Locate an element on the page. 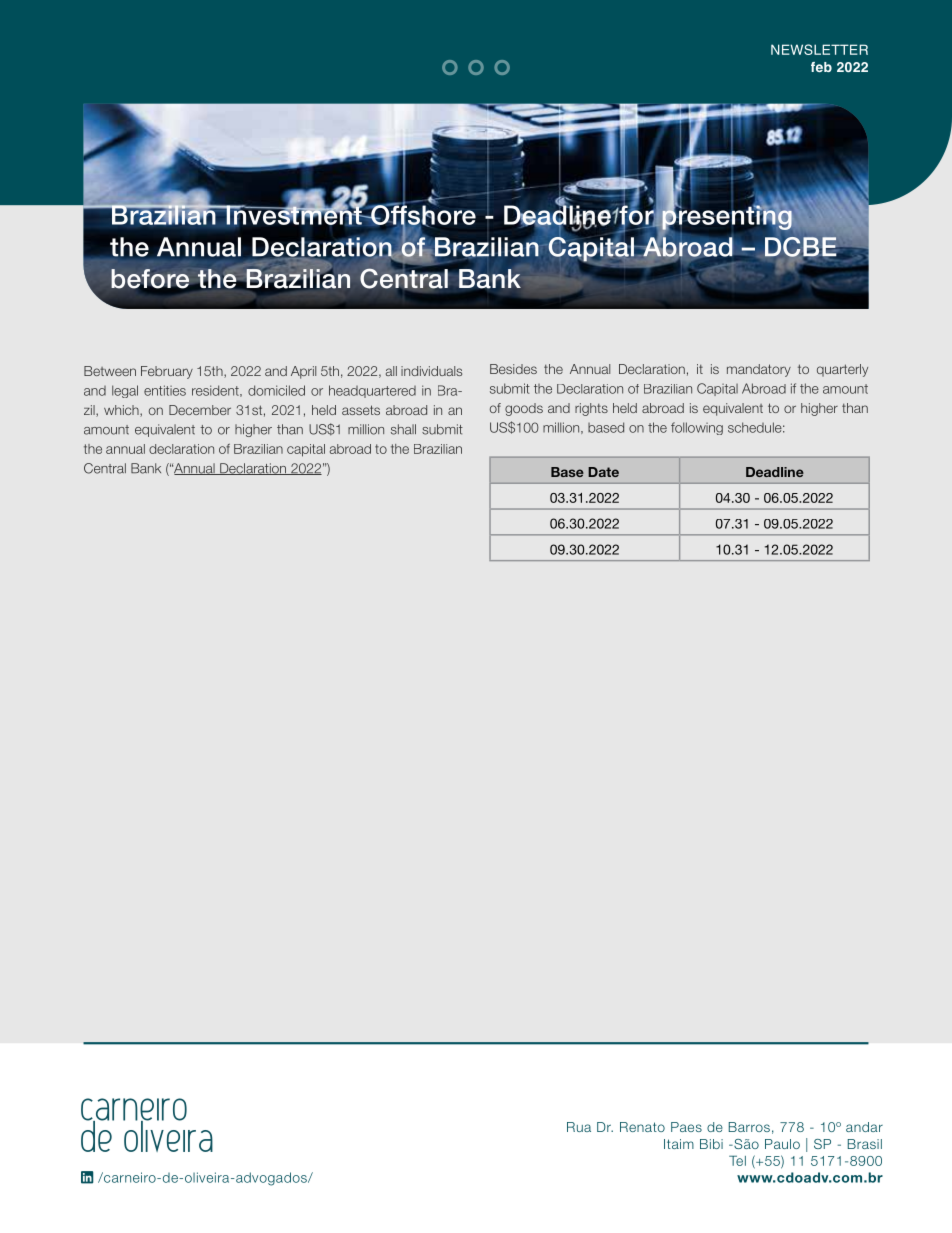  Bibi is located at coordinates (711, 1144).
